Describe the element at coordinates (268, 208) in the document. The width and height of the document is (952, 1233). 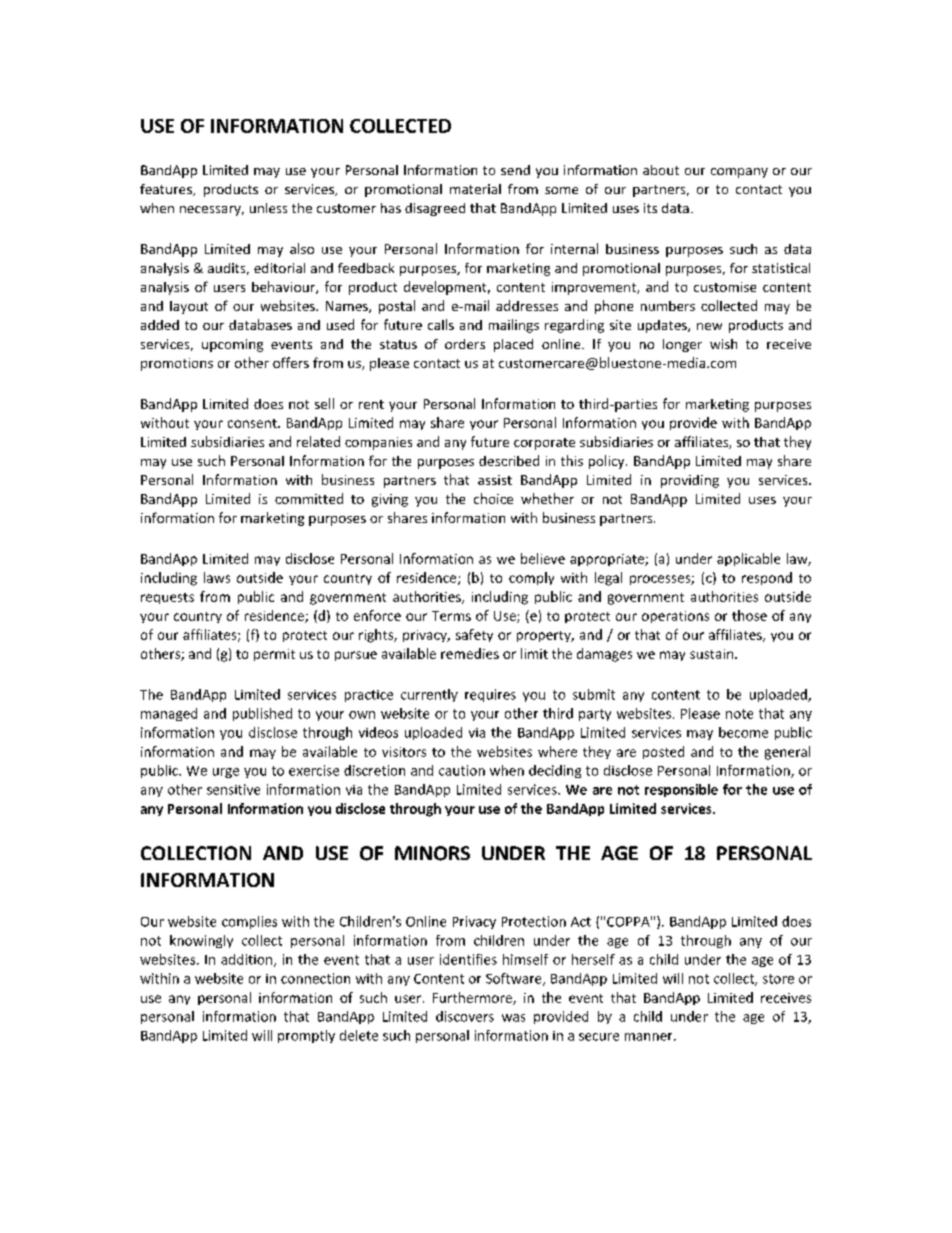
I see `unless` at that location.
